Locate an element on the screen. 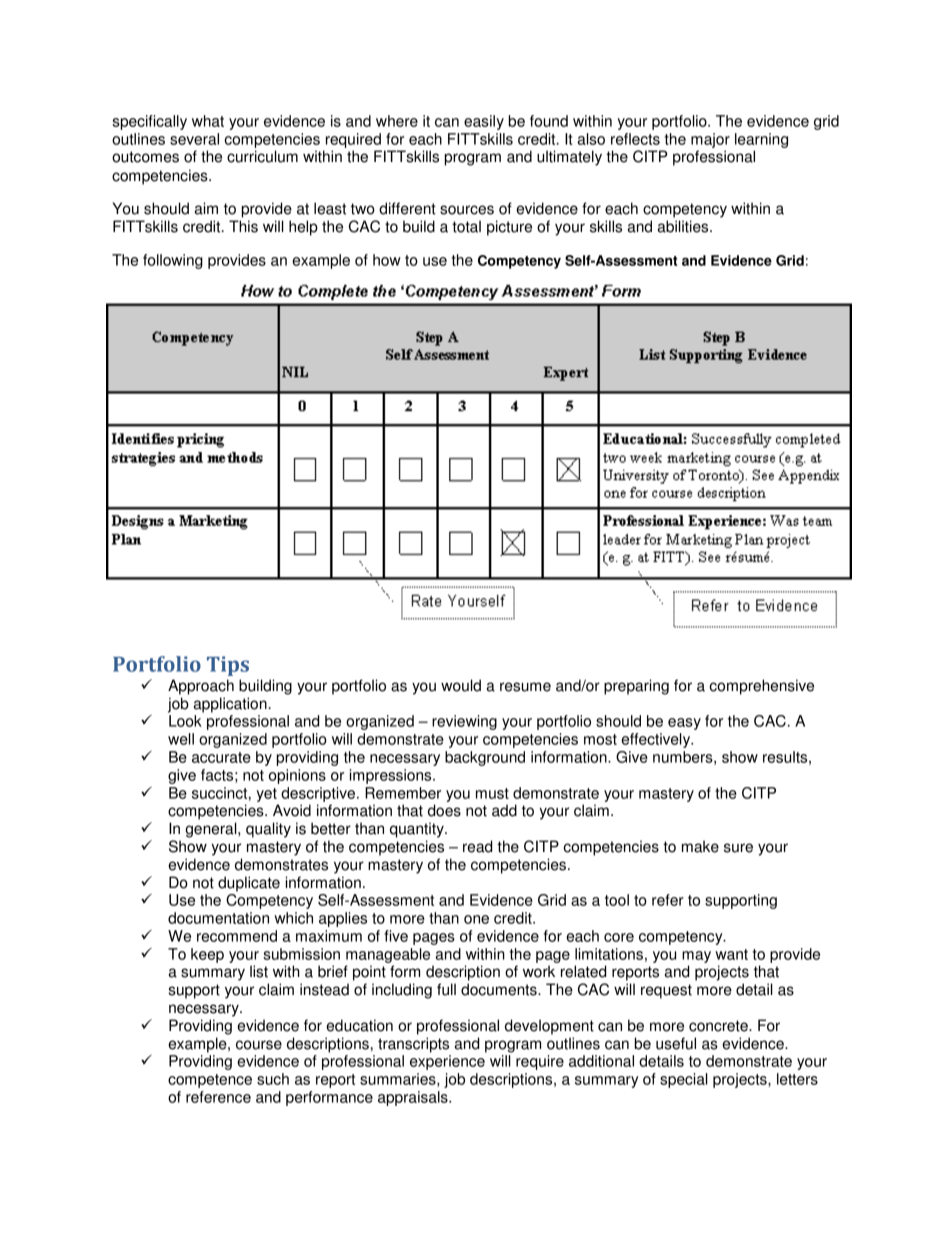  easily is located at coordinates (484, 122).
